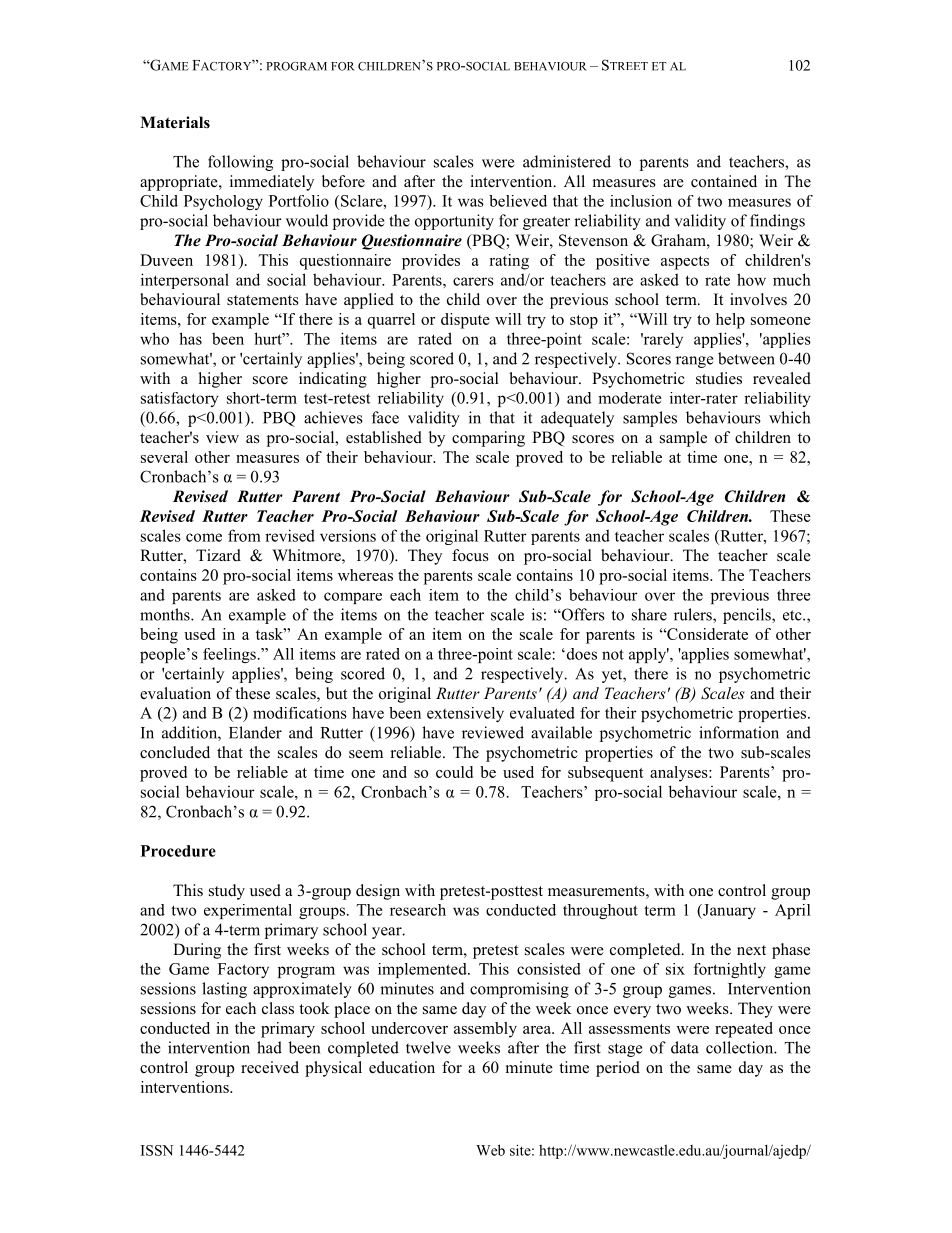  Describe the element at coordinates (240, 163) in the screenshot. I see `following` at that location.
